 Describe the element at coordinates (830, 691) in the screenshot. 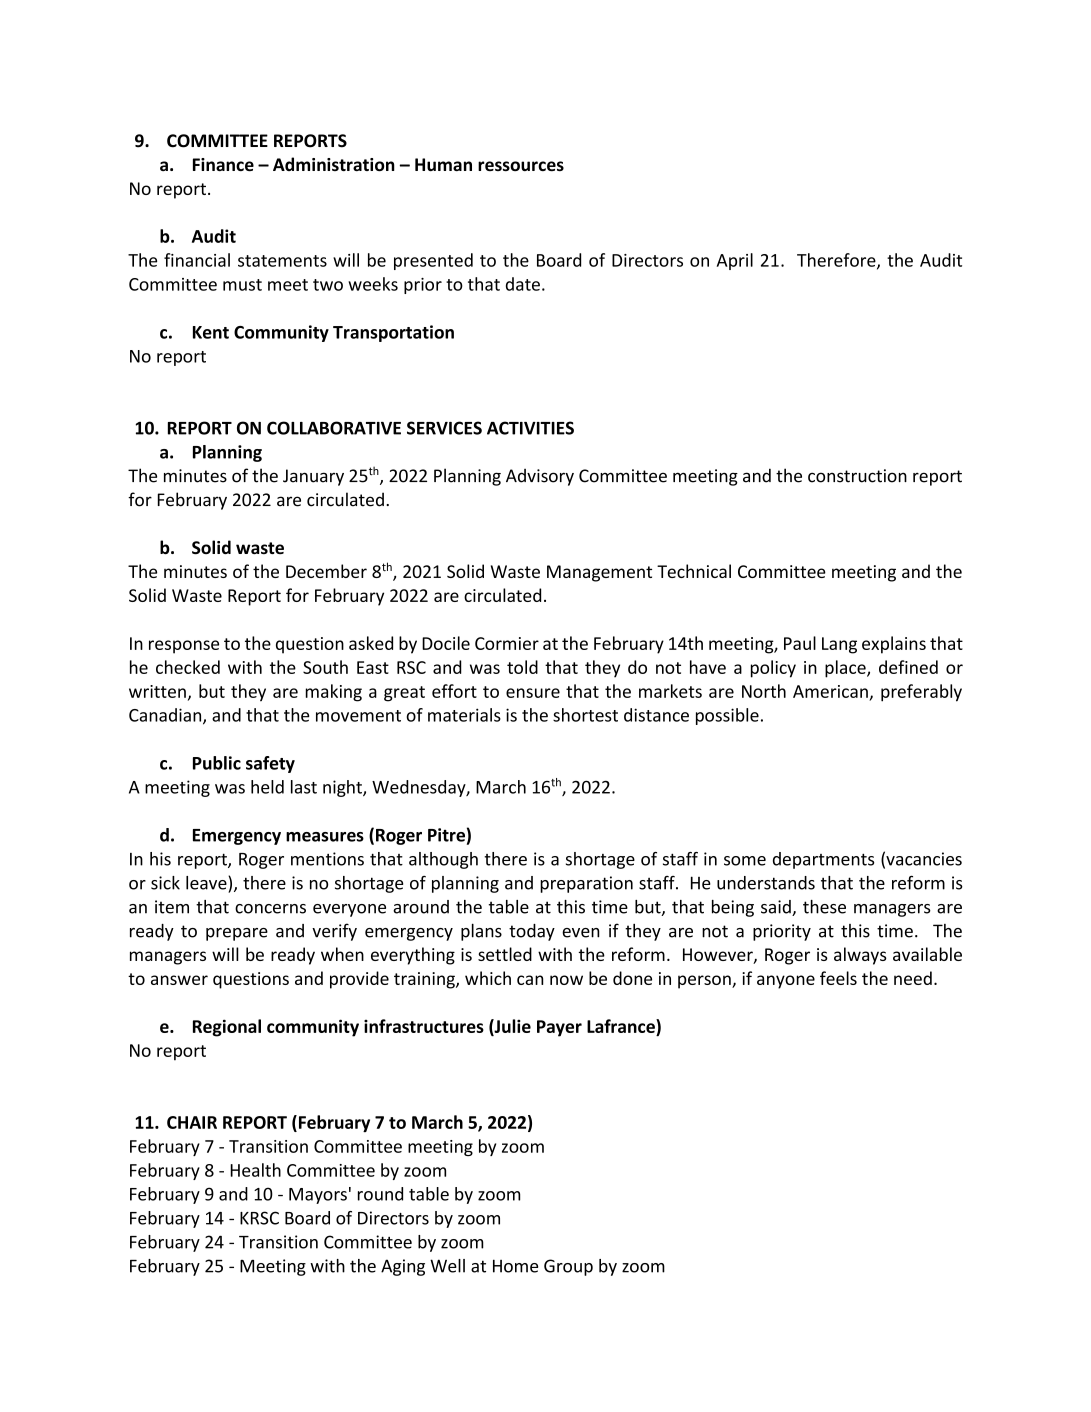

I see `American` at that location.
